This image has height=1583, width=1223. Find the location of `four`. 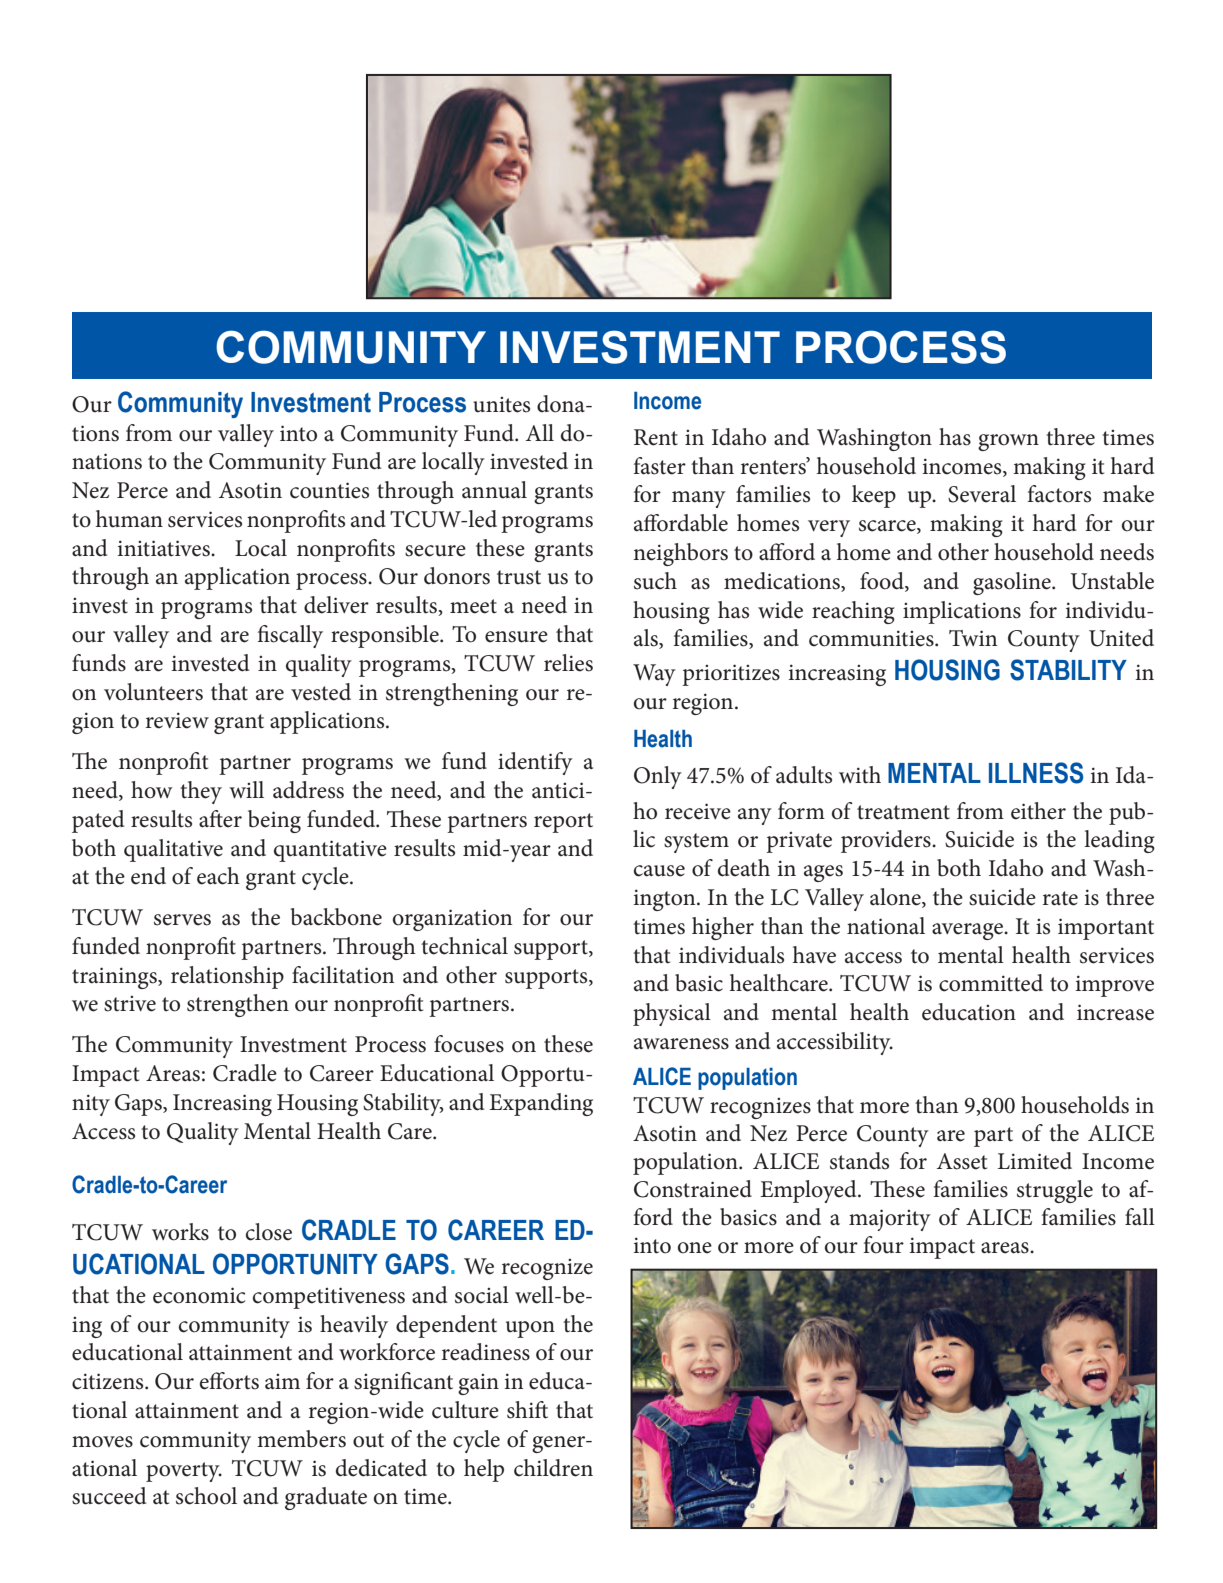

four is located at coordinates (883, 1245).
